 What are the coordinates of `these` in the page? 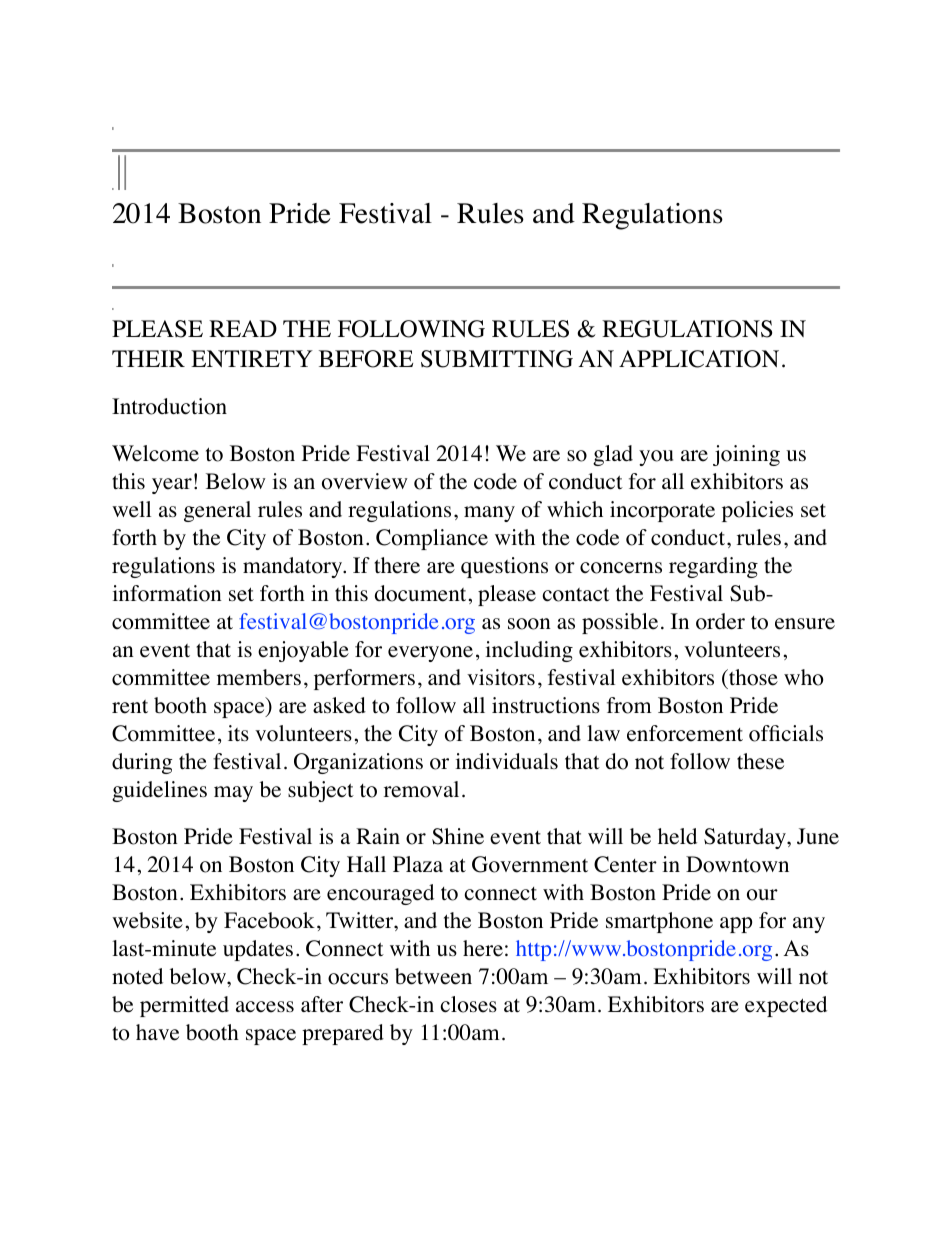 It's located at (760, 761).
